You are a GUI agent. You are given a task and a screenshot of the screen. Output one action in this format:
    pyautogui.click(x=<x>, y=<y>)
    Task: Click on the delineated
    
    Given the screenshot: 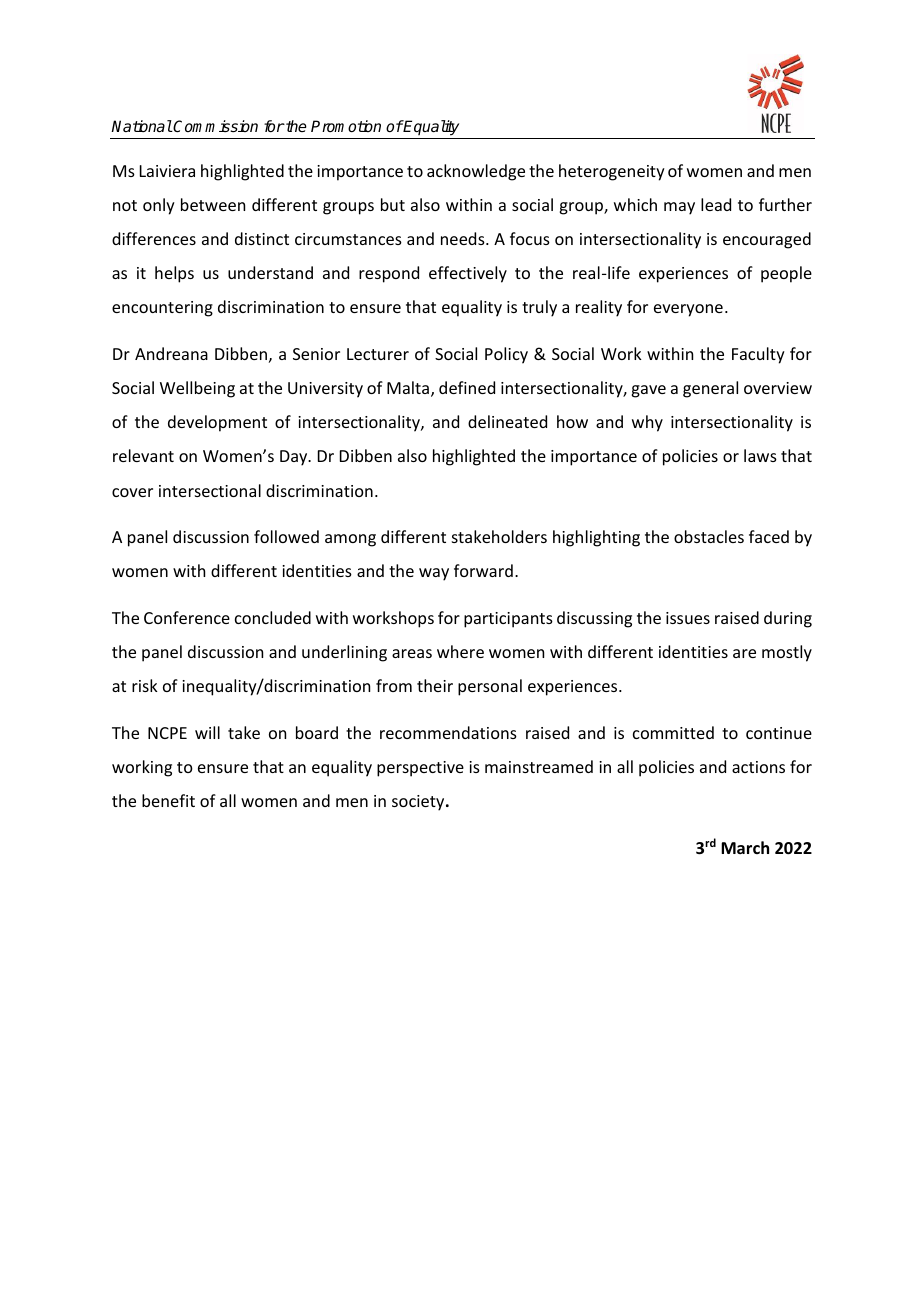 What is the action you would take?
    pyautogui.click(x=507, y=421)
